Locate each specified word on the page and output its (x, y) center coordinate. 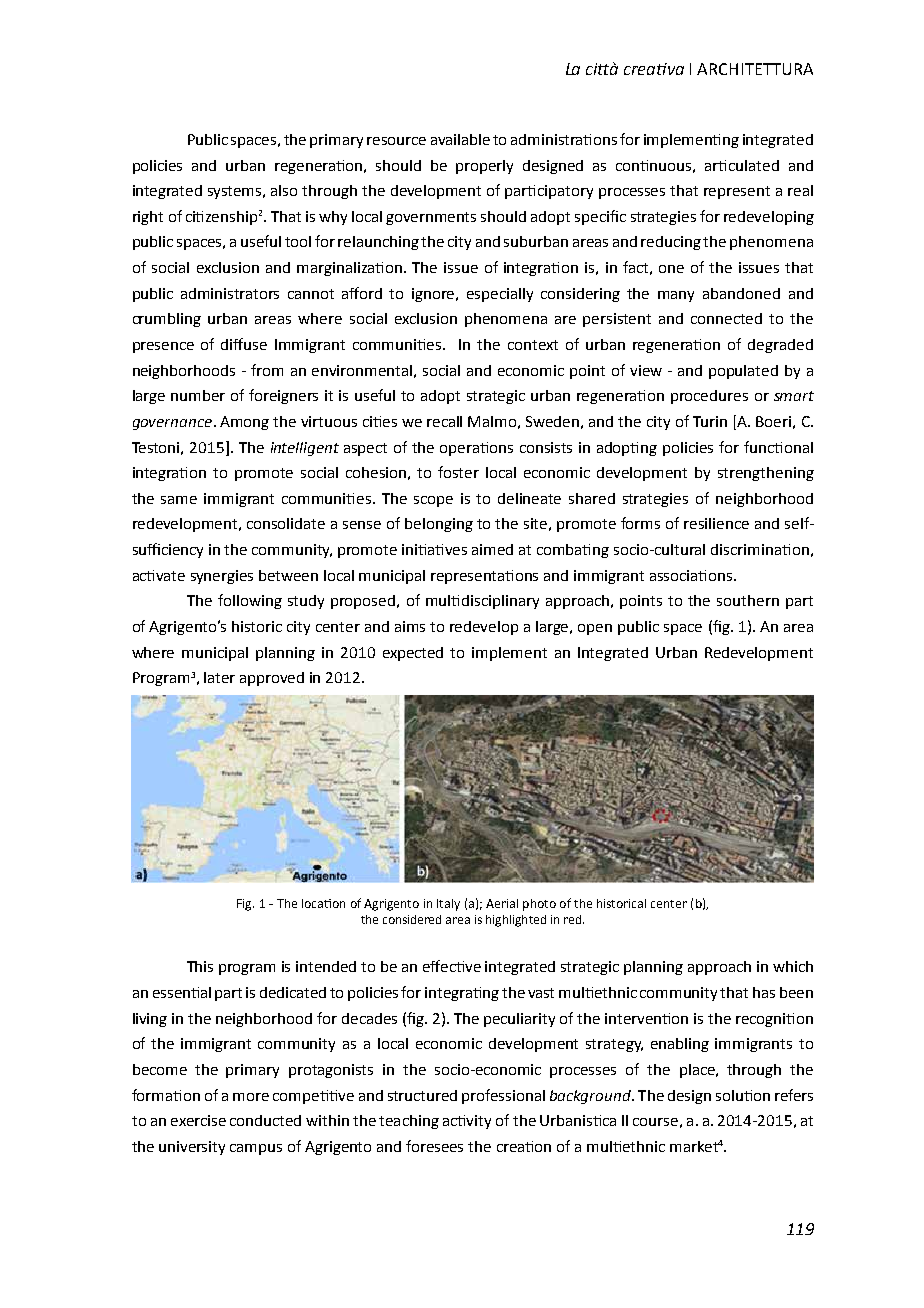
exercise (198, 1120)
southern (748, 600)
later (219, 677)
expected (413, 654)
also (284, 190)
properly (484, 167)
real (800, 190)
